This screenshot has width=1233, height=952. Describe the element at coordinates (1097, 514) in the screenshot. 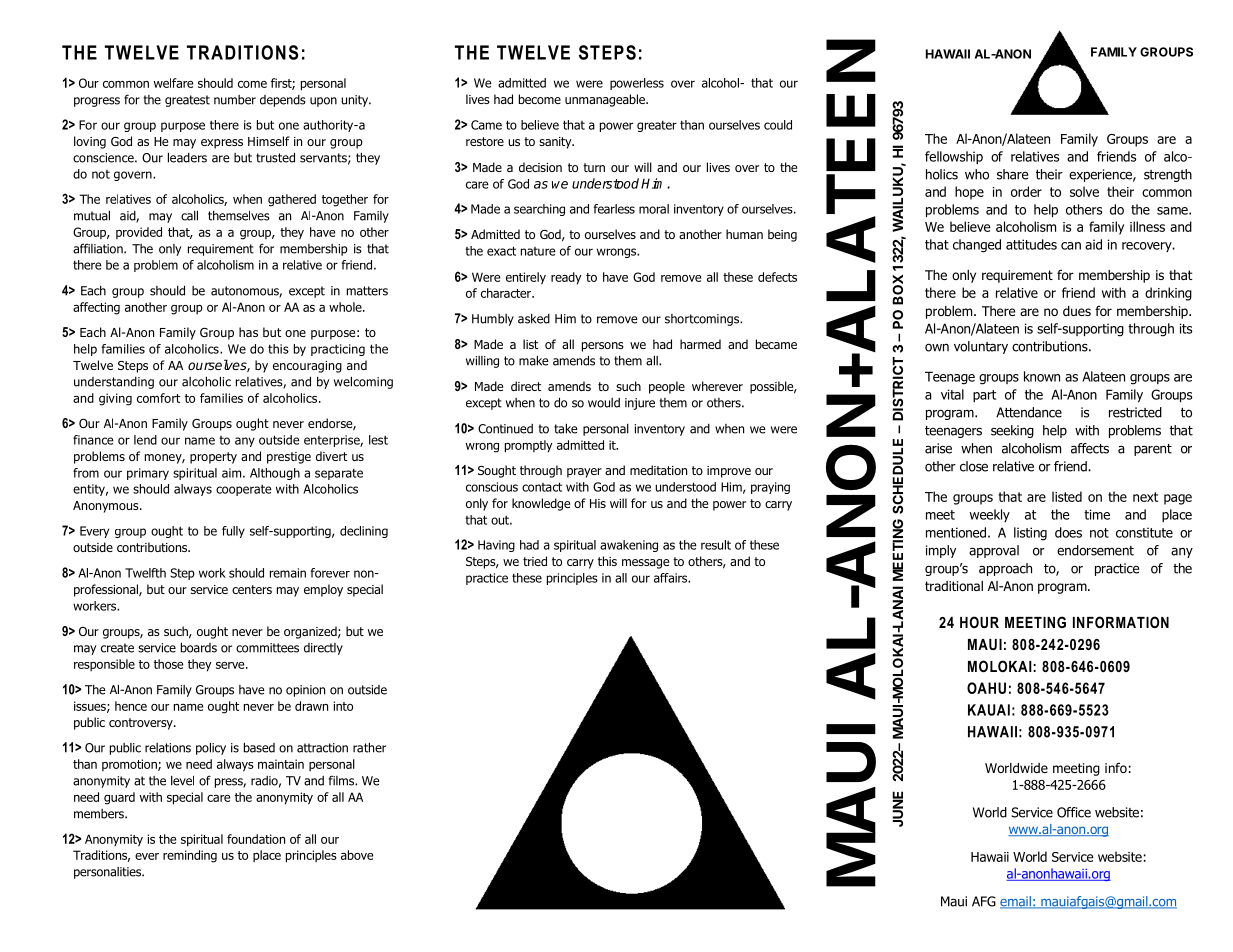

I see `time` at that location.
